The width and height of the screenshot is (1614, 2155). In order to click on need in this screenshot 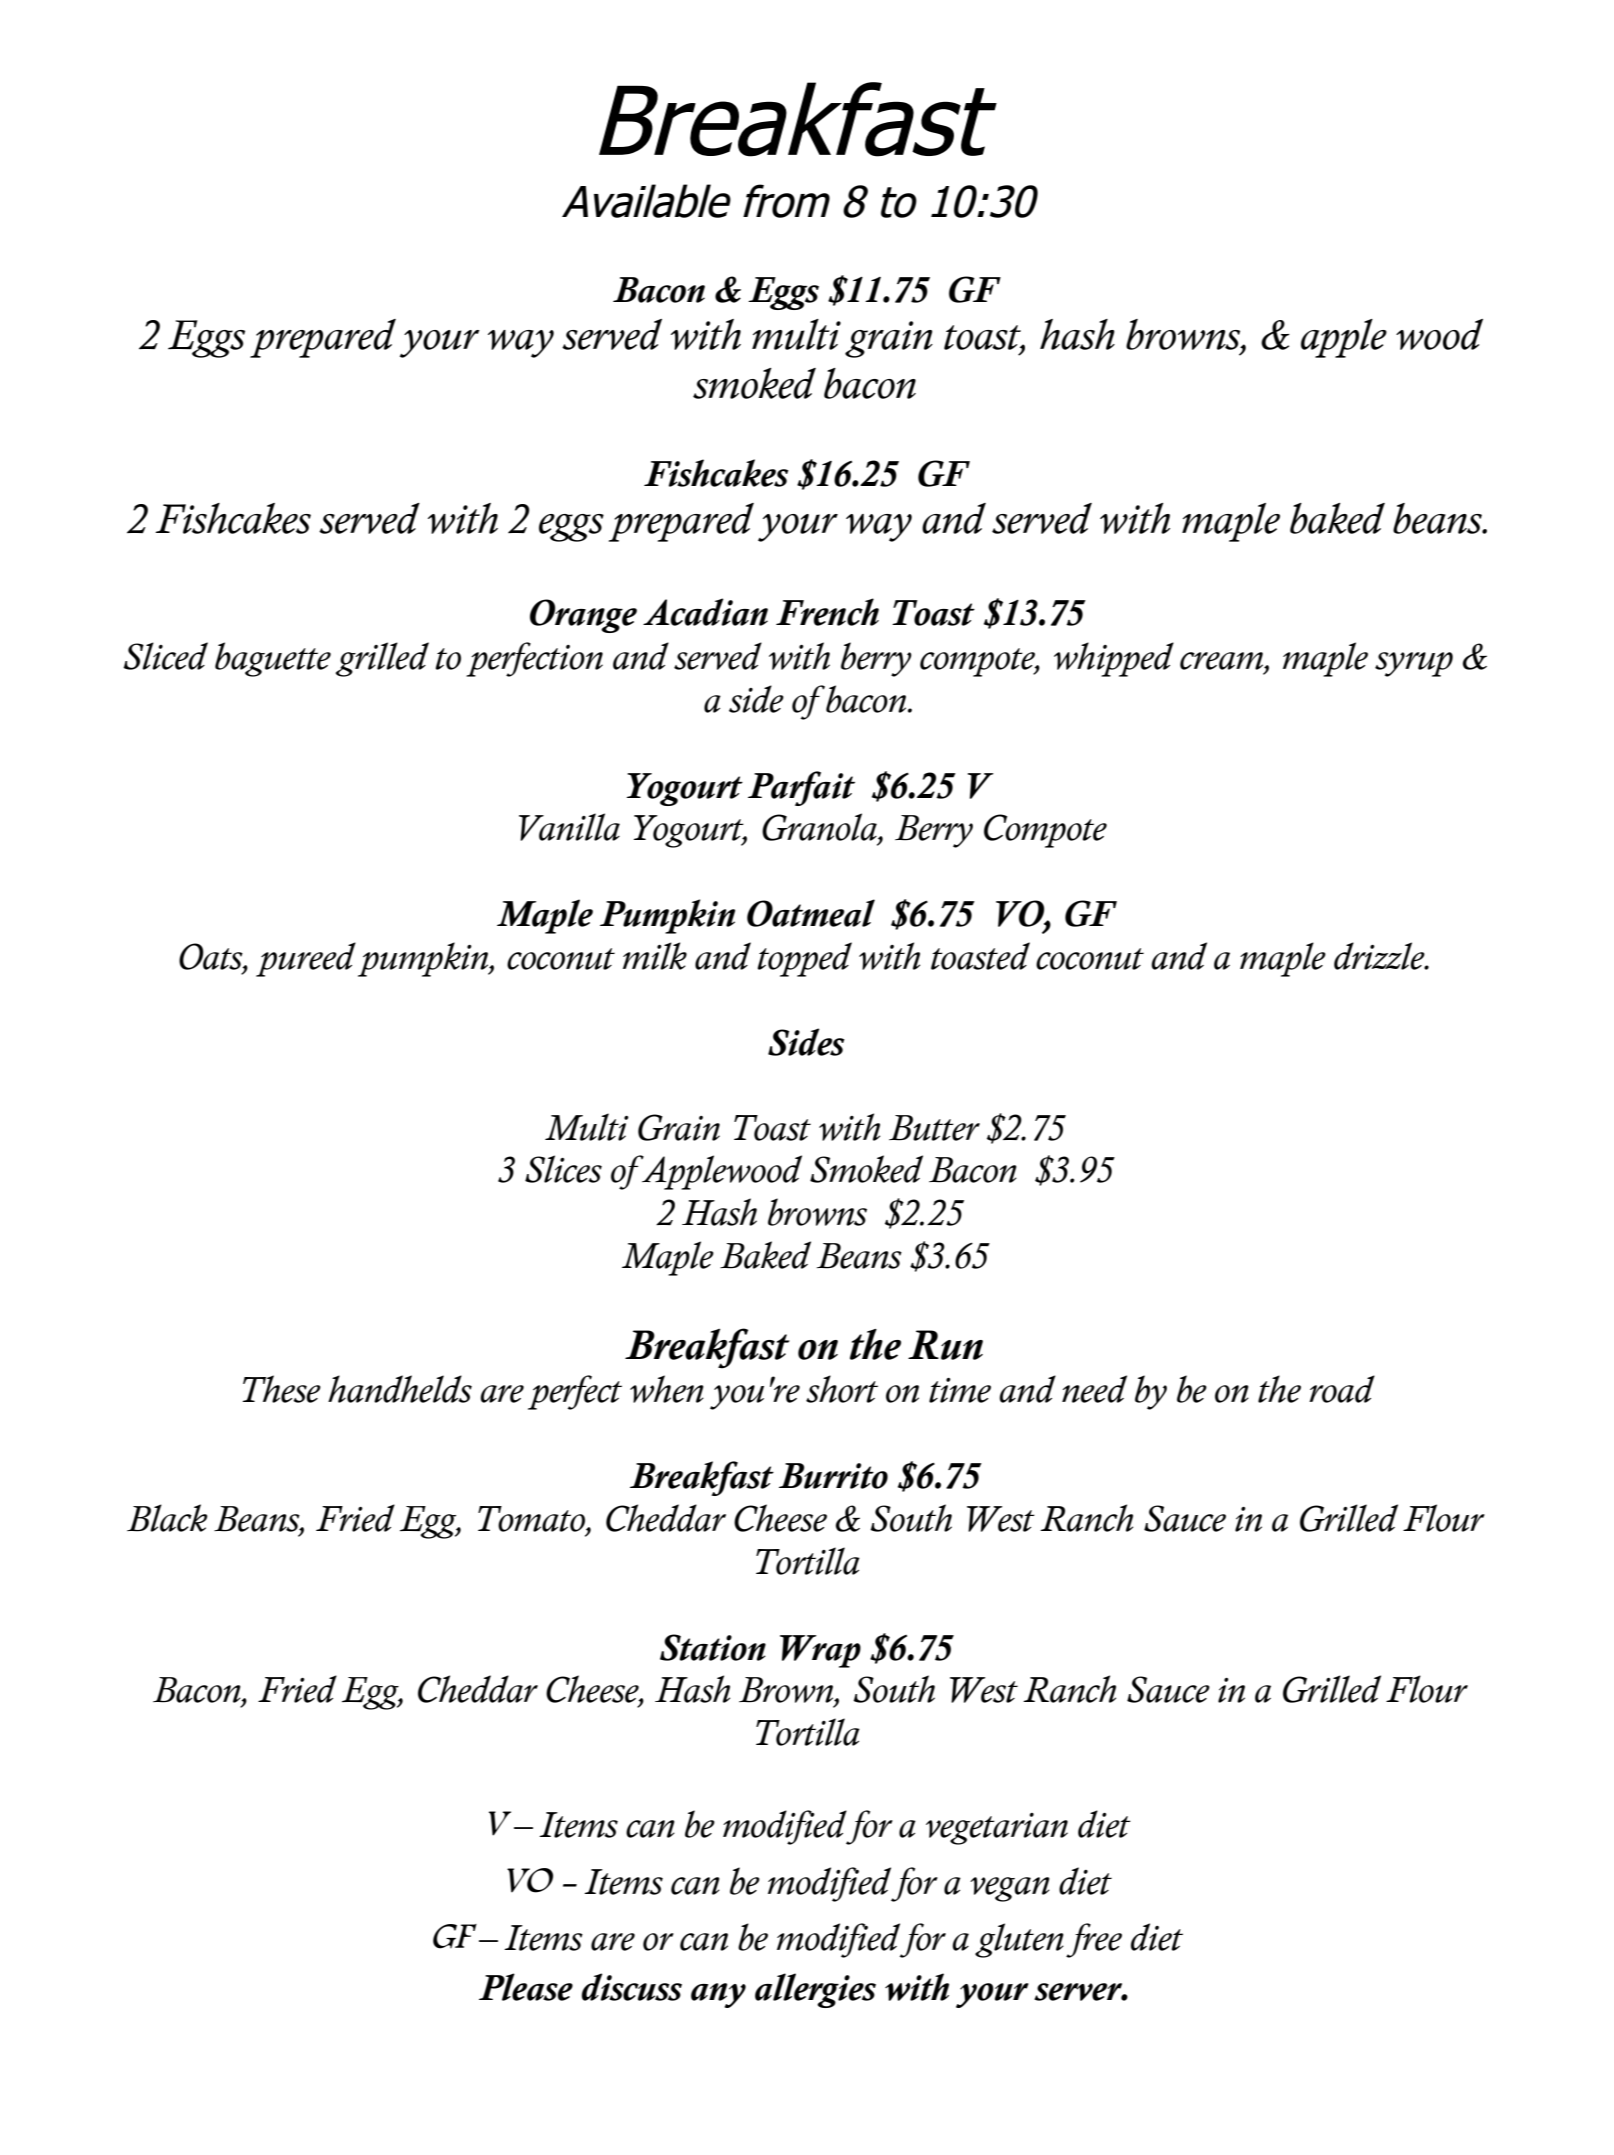, I will do `click(1094, 1389)`.
